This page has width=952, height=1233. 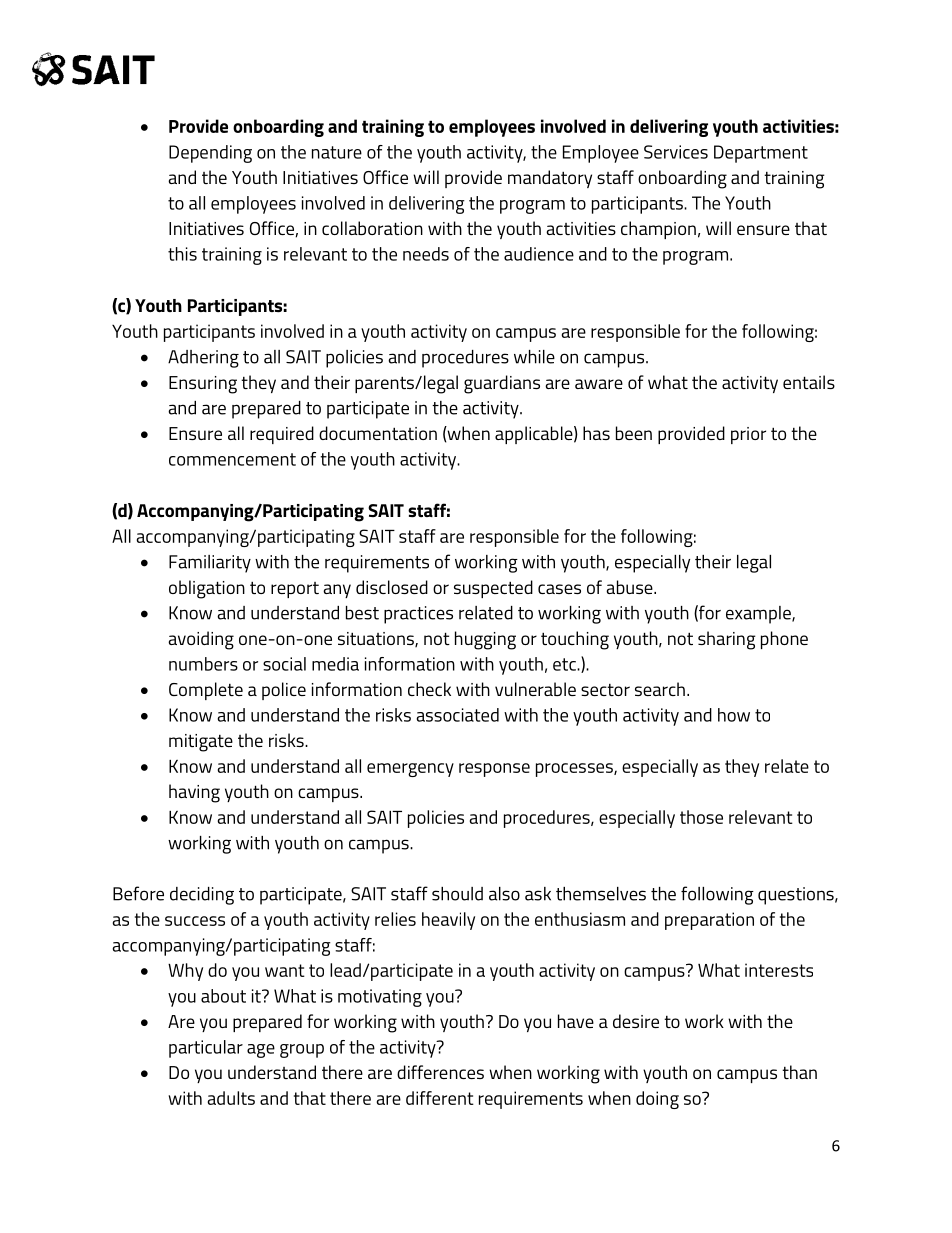 I want to click on hugging, so click(x=485, y=640).
